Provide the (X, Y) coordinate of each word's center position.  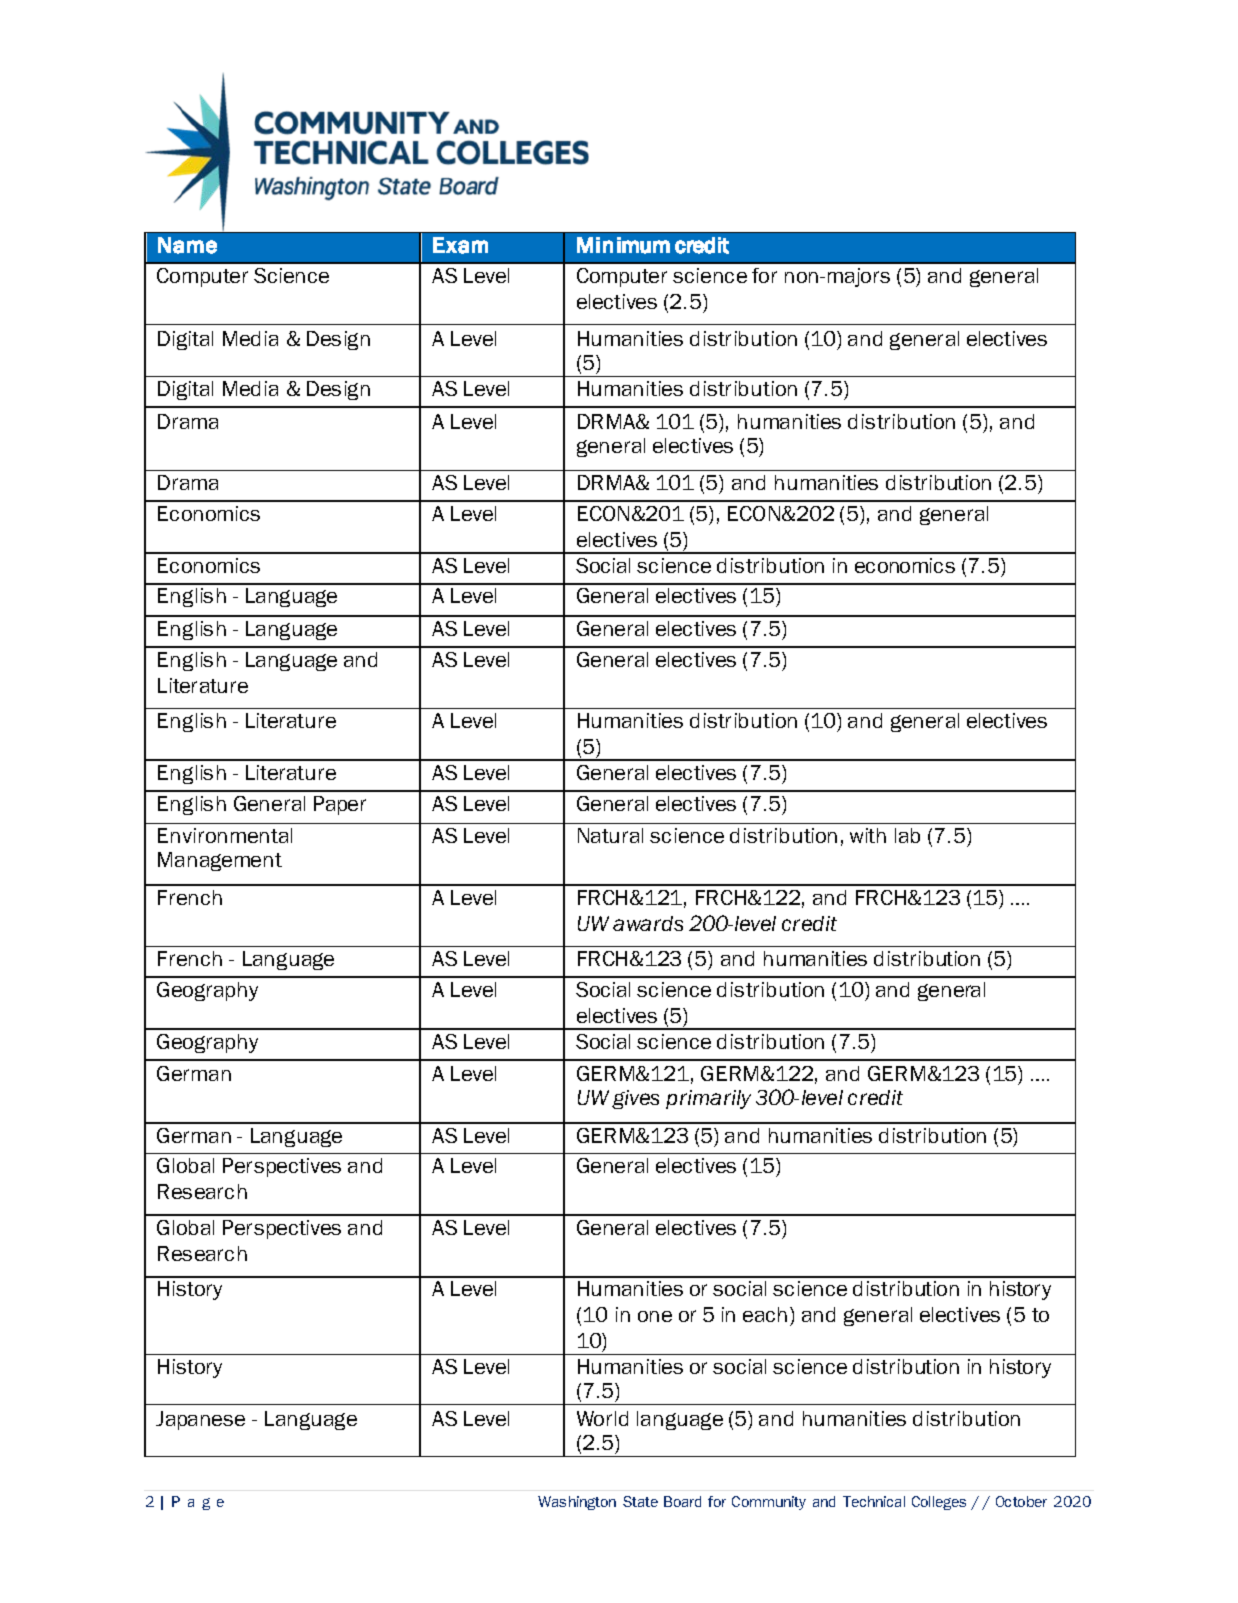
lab (907, 835)
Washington (577, 1503)
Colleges (939, 1503)
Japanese (200, 1420)
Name (187, 245)
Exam (460, 245)
